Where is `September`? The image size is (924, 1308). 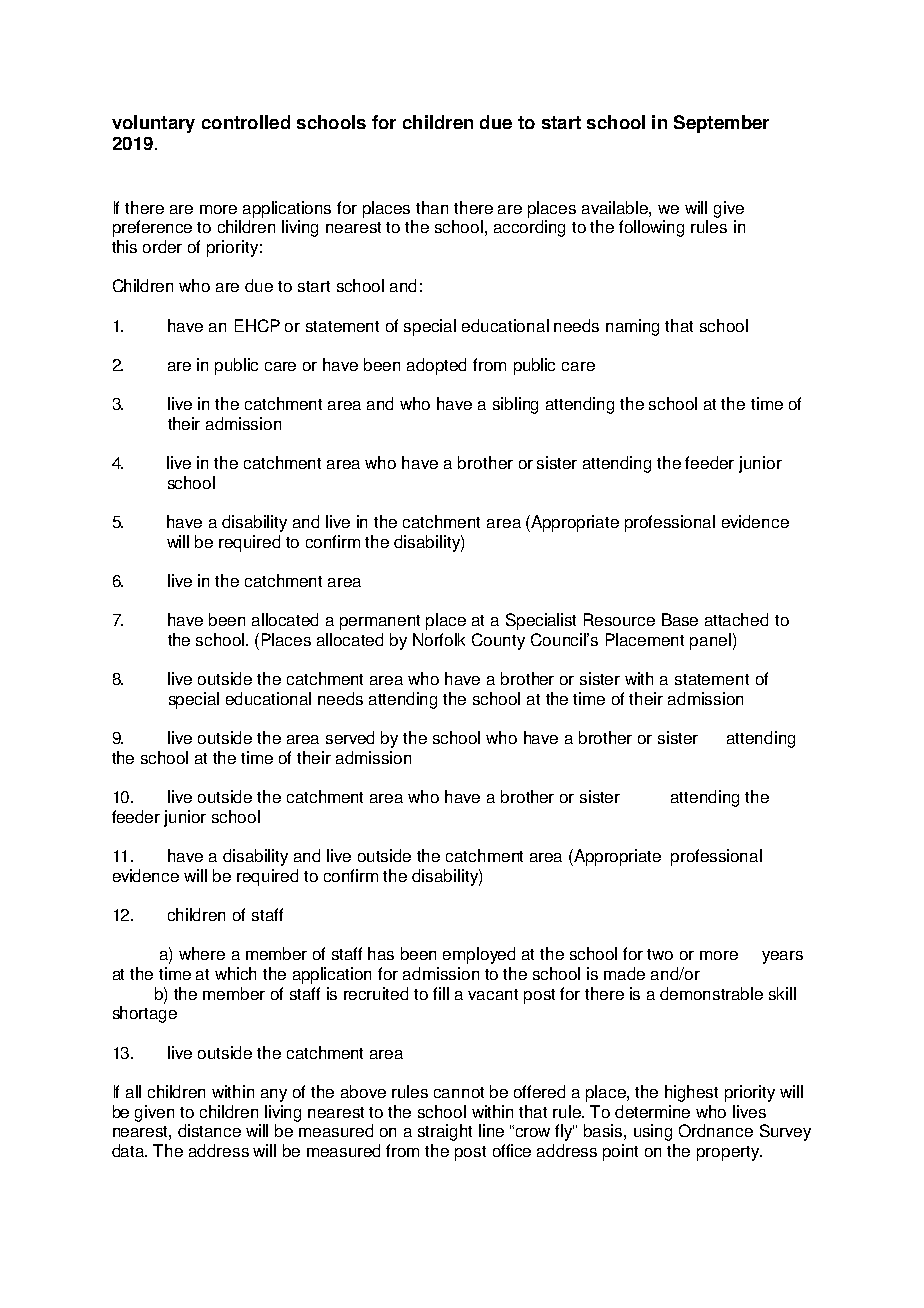 September is located at coordinates (721, 124).
